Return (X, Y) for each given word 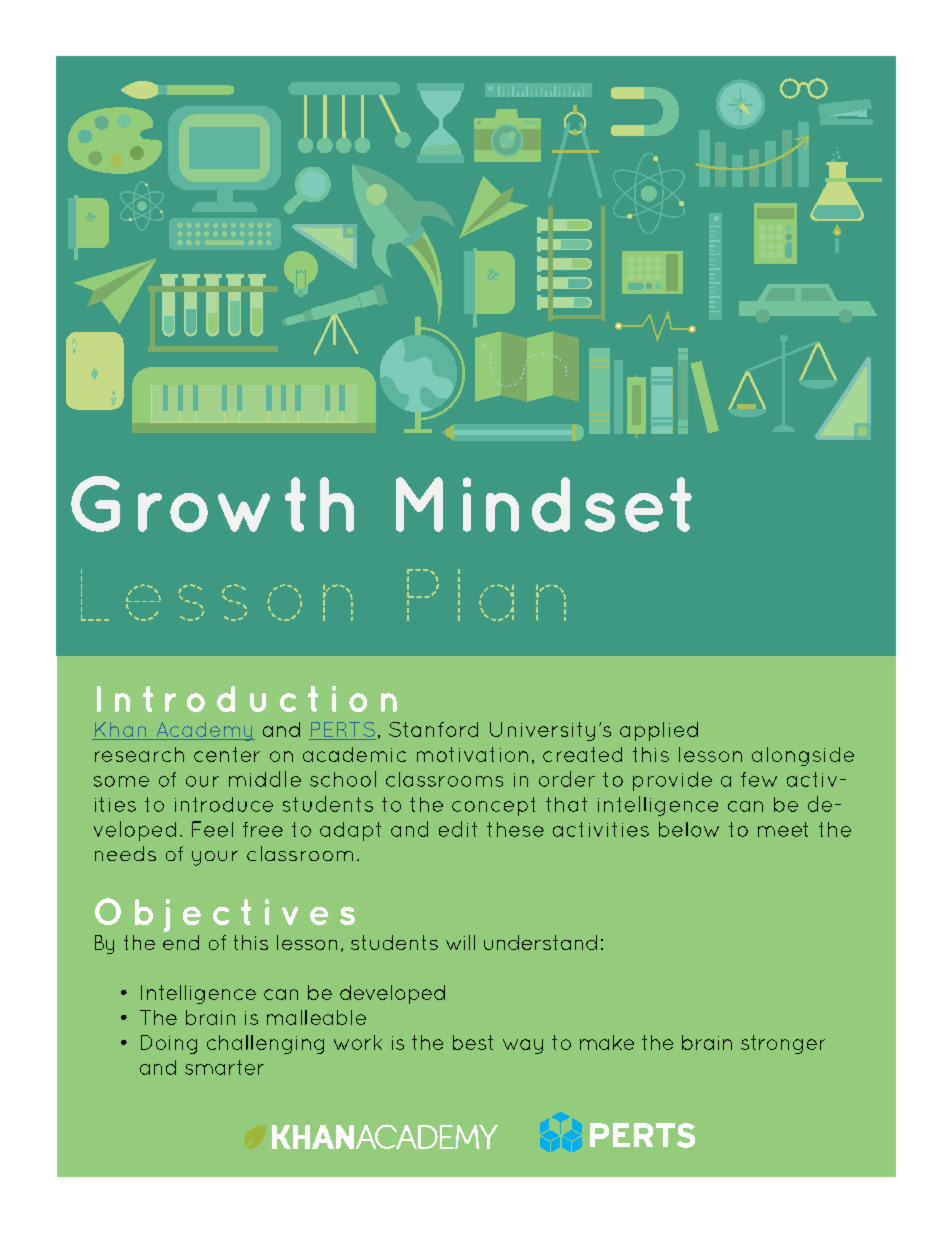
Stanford (433, 729)
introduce (224, 804)
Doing (169, 1044)
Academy (204, 731)
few (759, 779)
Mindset (544, 504)
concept (493, 806)
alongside (803, 756)
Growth (212, 504)
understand (540, 942)
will (460, 942)
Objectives (225, 915)
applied (659, 731)
